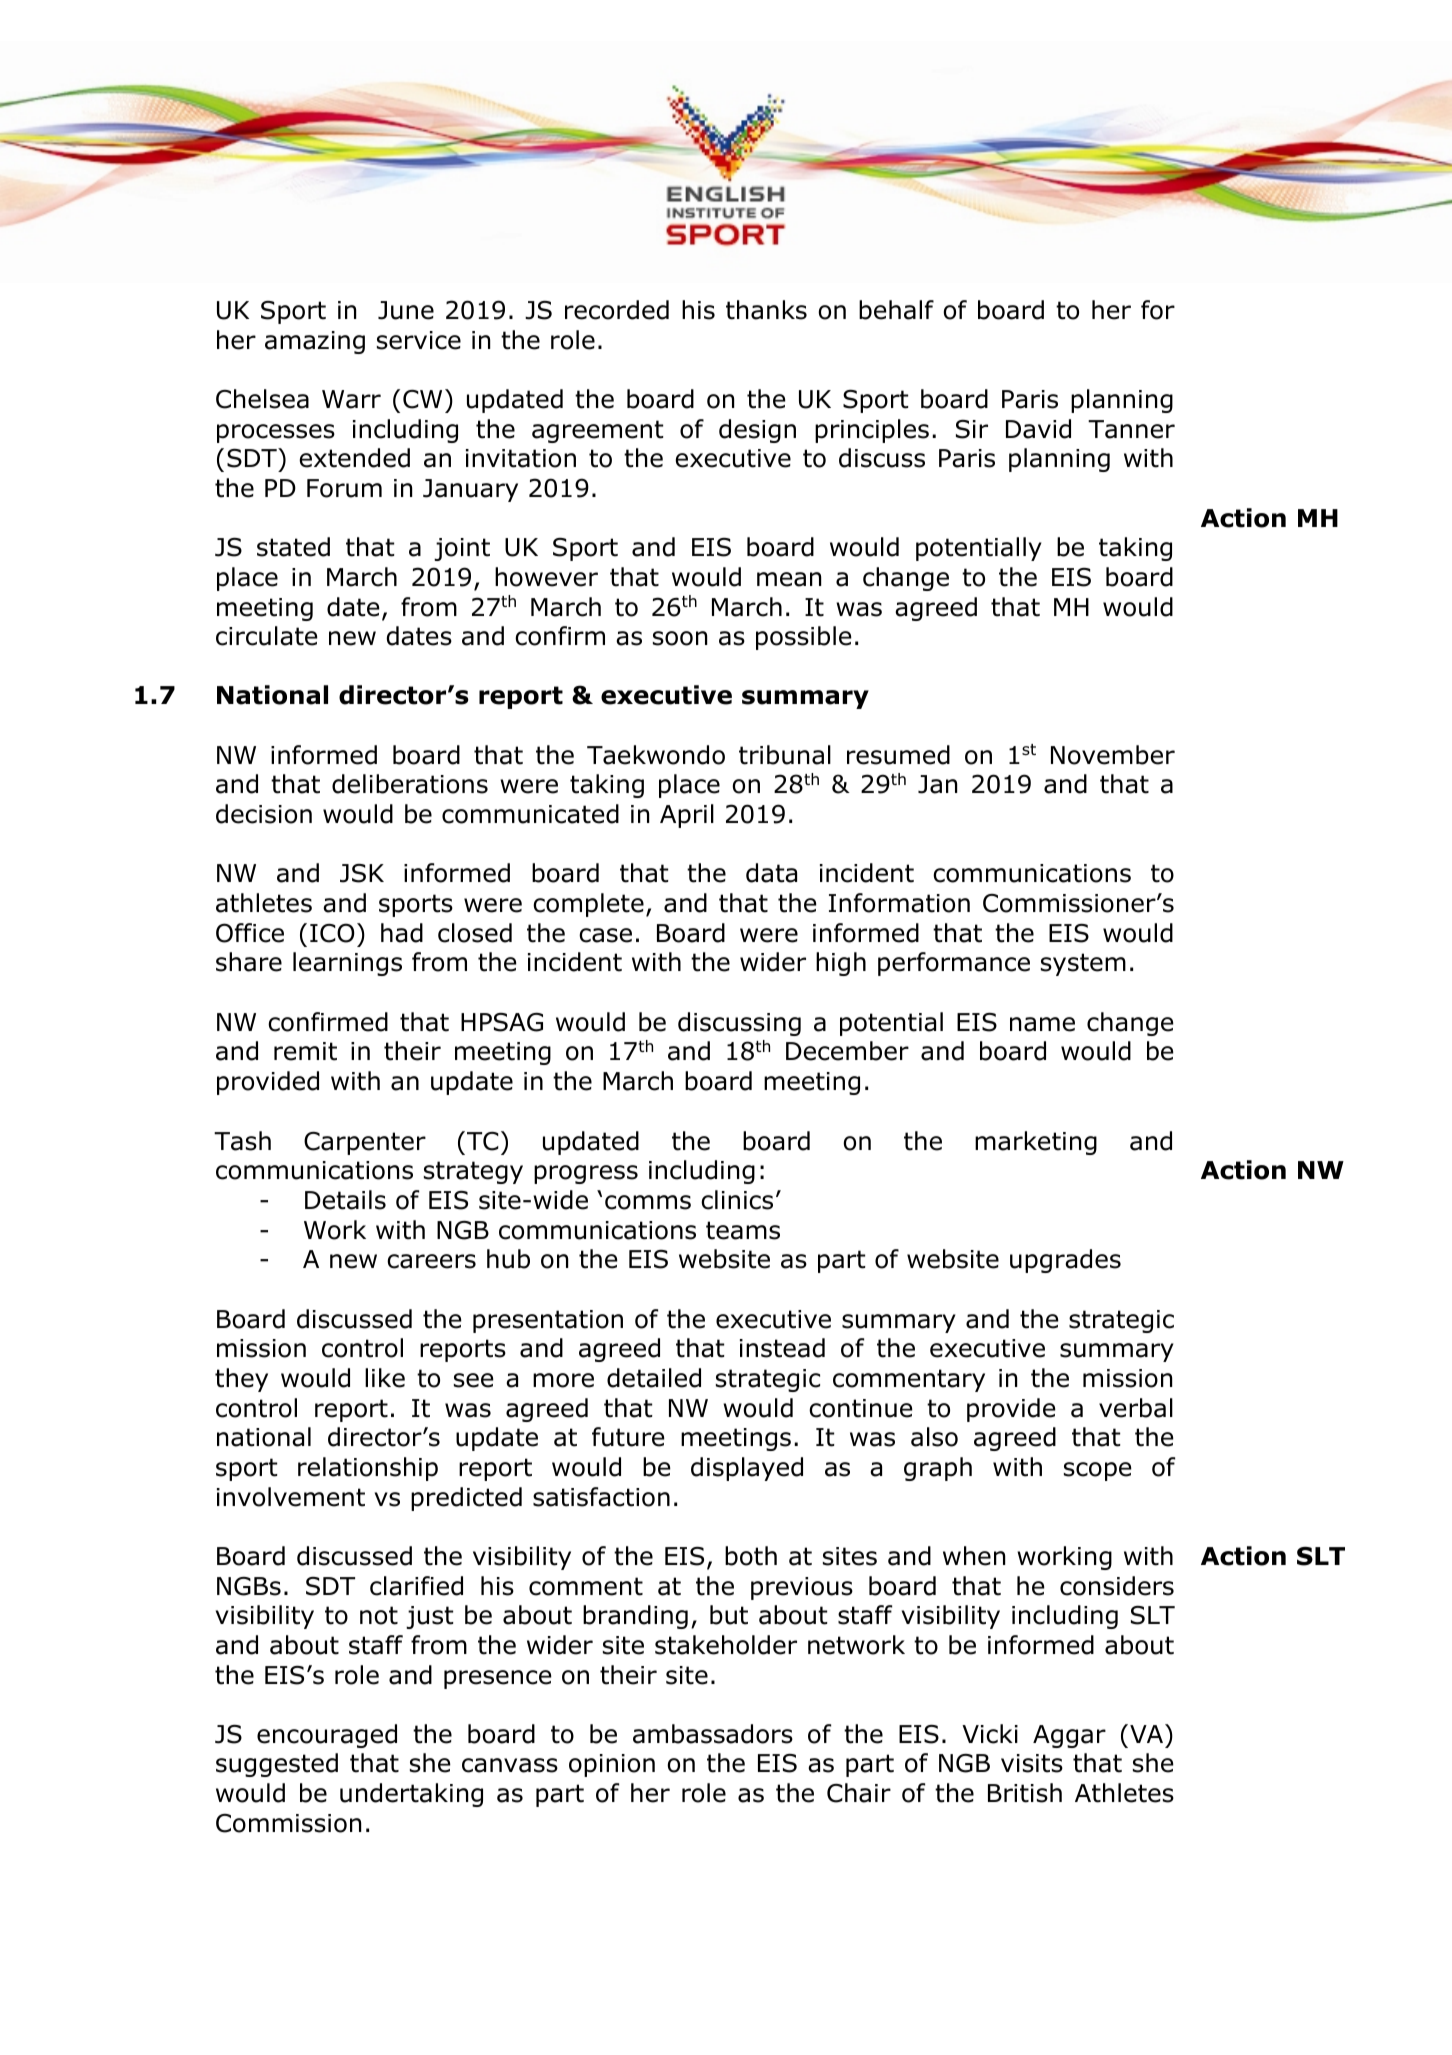 The image size is (1452, 2055). I want to click on name, so click(1042, 1024).
